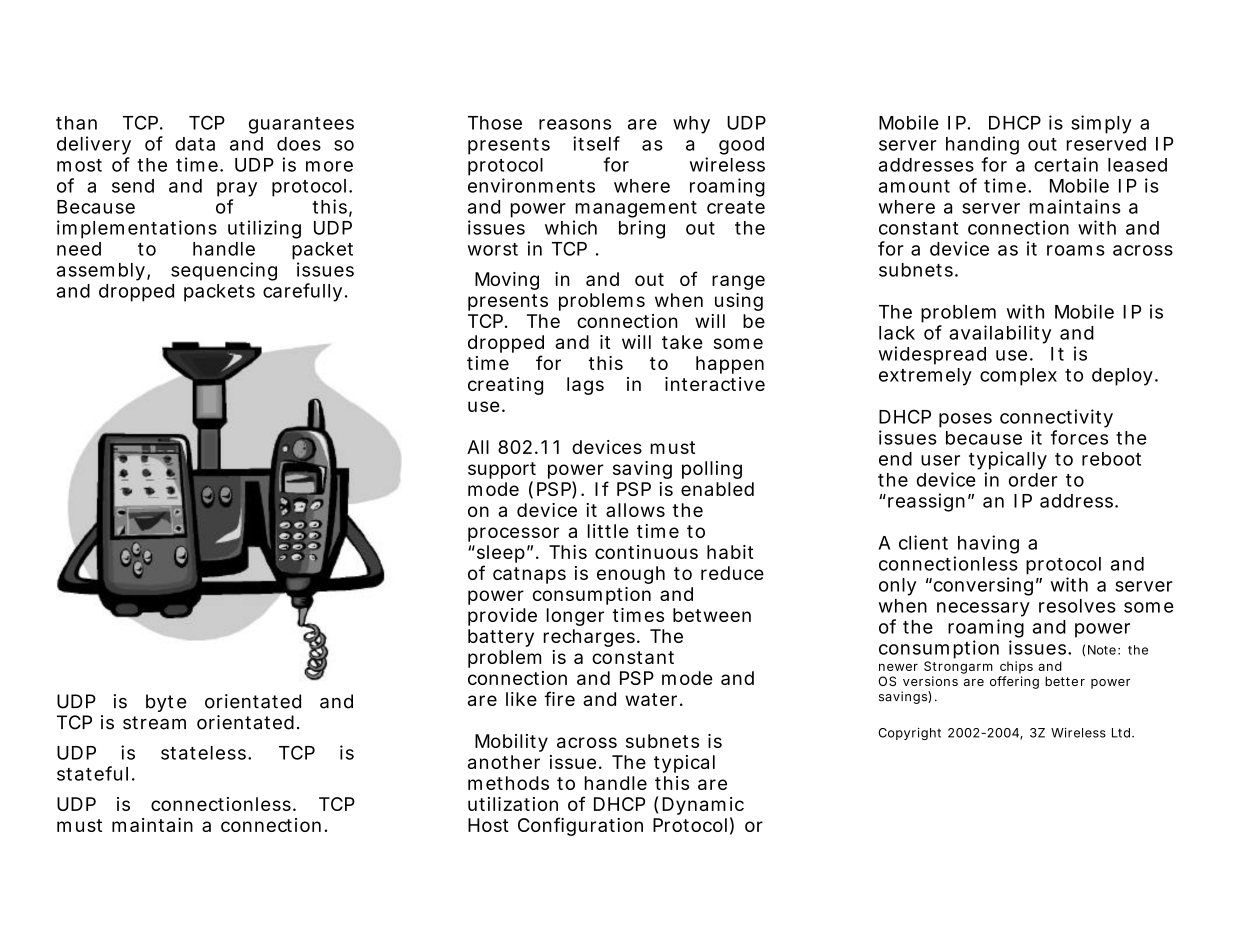 This page has width=1233, height=952. I want to click on Copyright, so click(909, 734).
